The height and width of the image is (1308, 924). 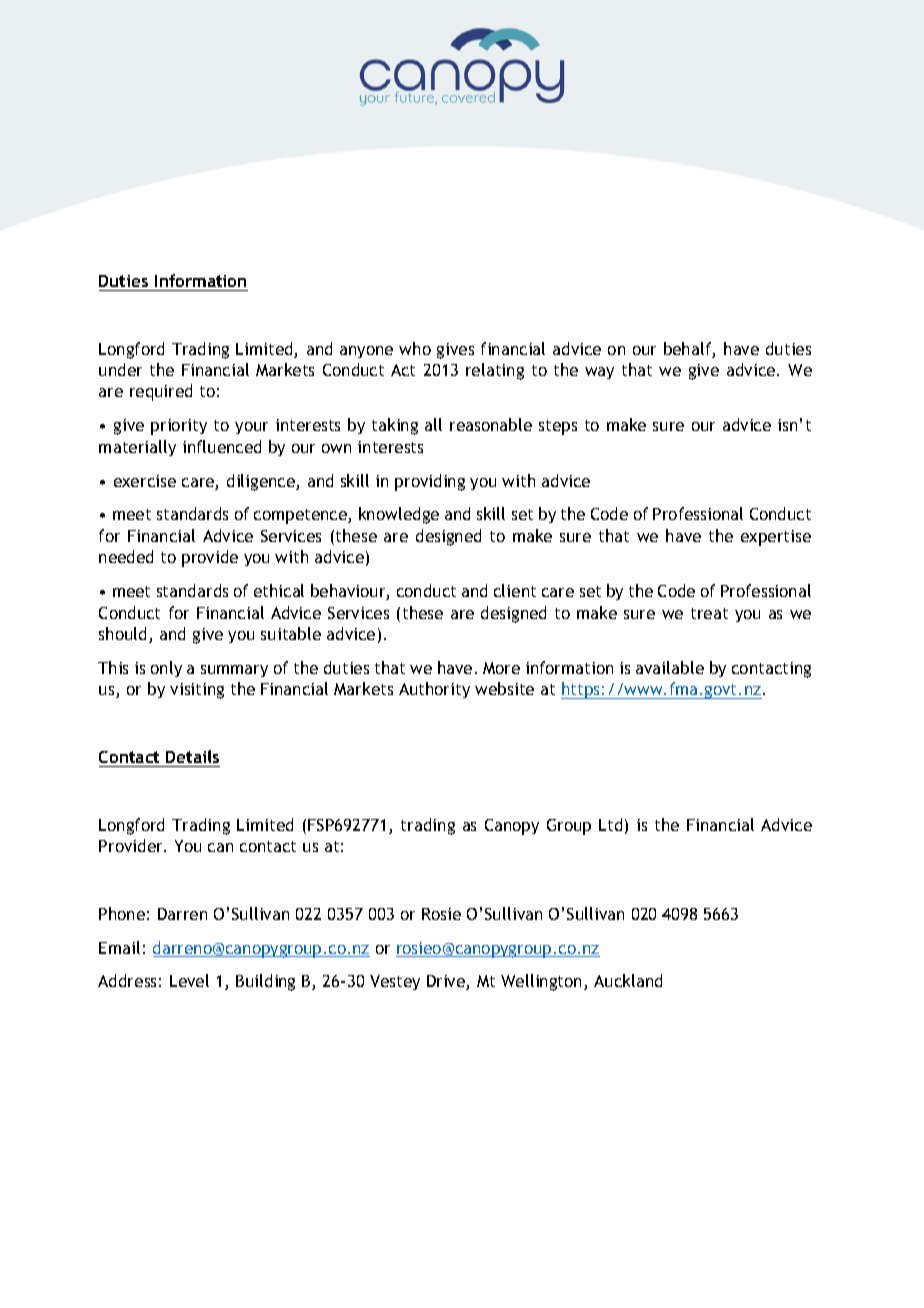 I want to click on only, so click(x=166, y=669).
